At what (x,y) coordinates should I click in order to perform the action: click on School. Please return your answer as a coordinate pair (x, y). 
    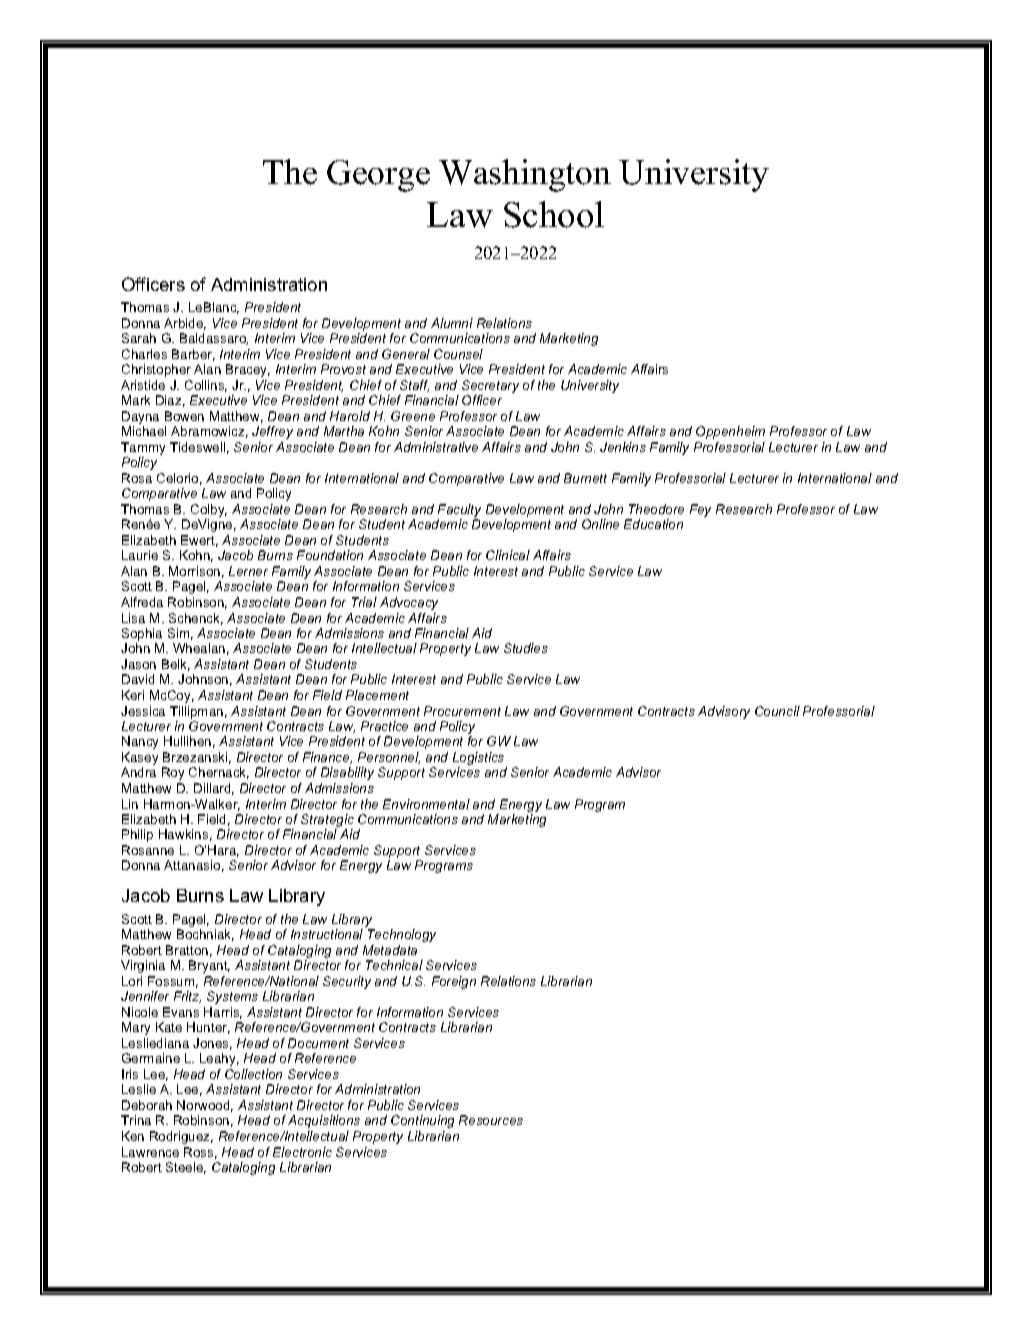
    Looking at the image, I should click on (554, 214).
